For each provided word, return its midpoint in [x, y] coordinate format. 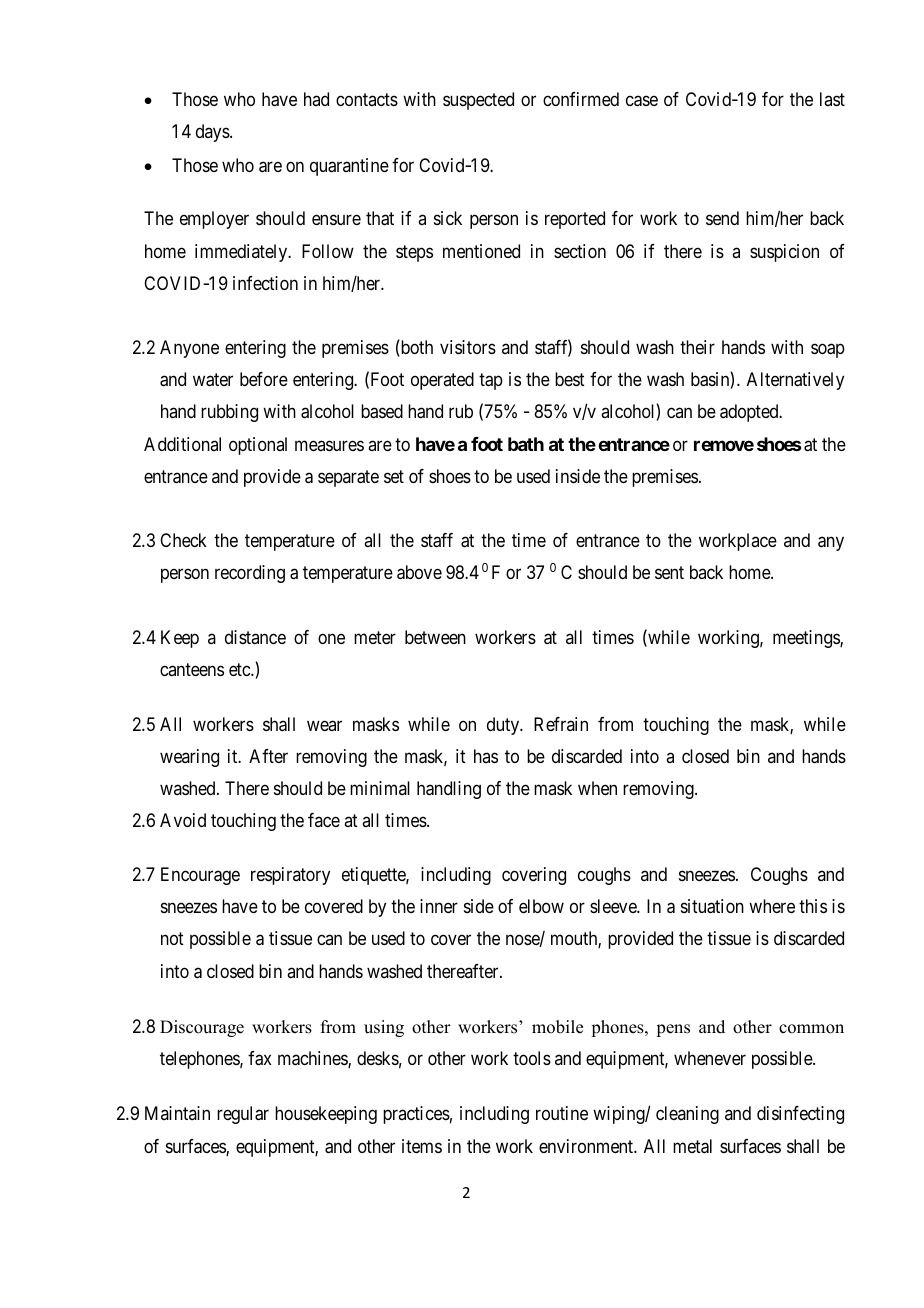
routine [562, 1113]
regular [243, 1115]
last [832, 99]
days [213, 133]
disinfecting [800, 1115]
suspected [478, 101]
